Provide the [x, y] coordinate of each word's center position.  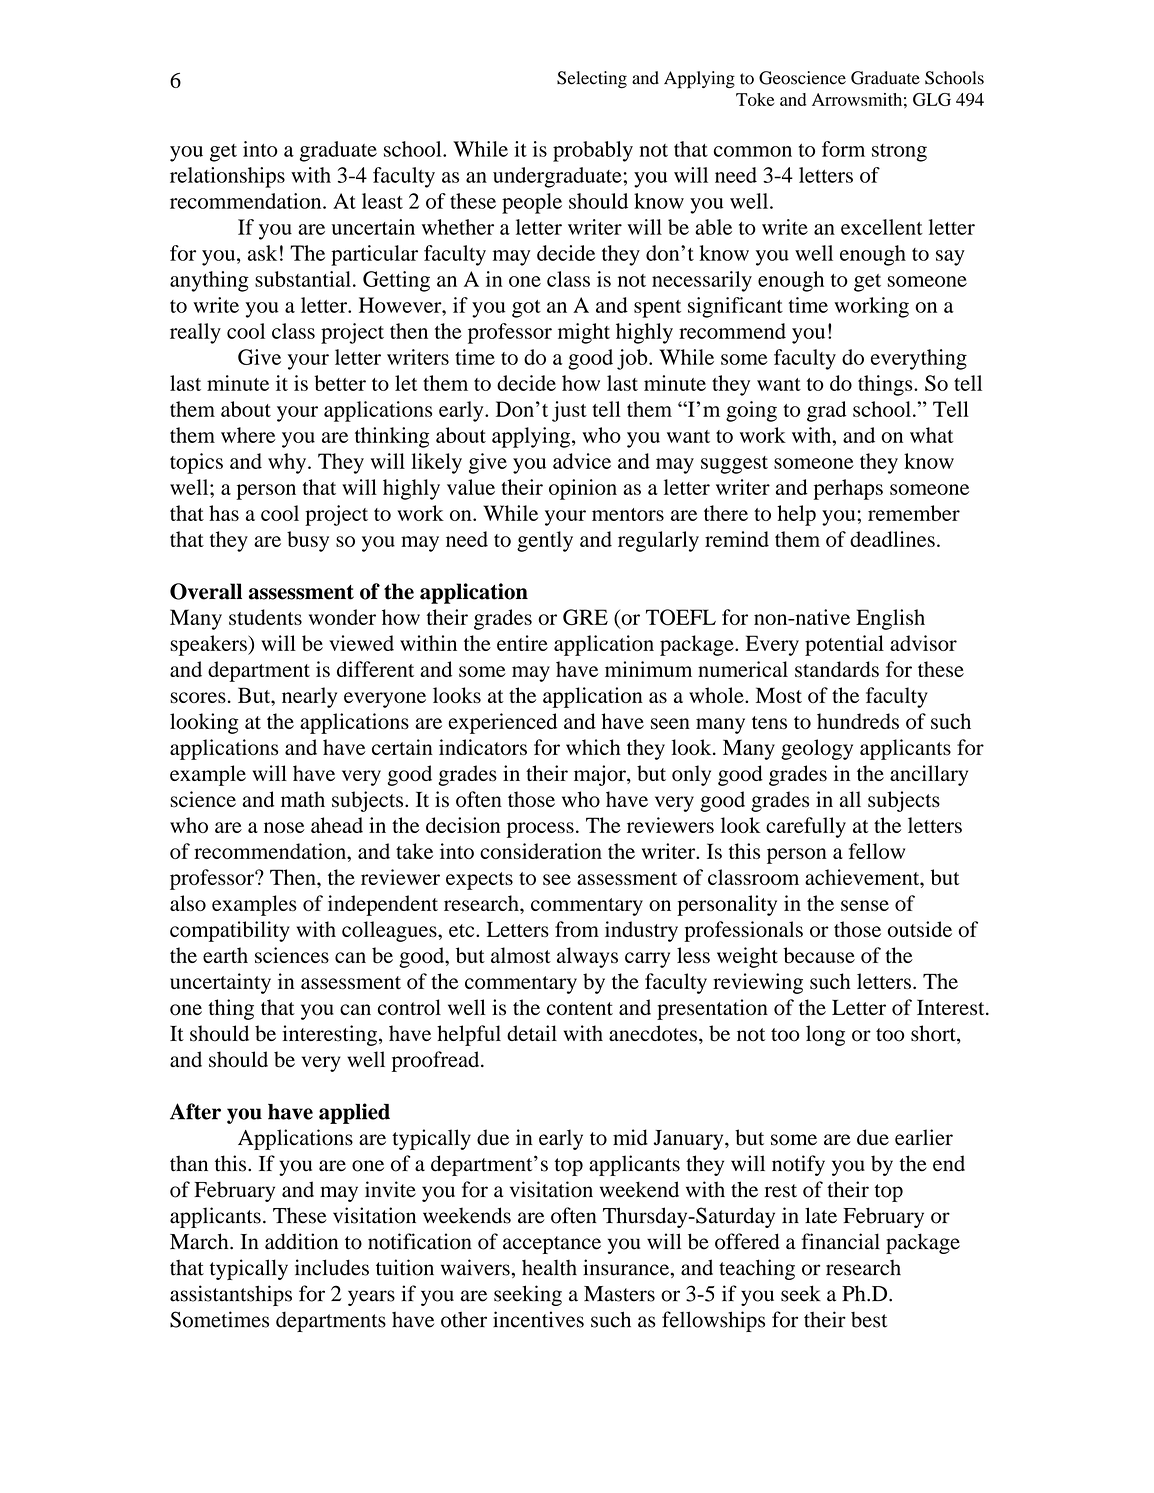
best [869, 1320]
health [549, 1267]
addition [301, 1241]
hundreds [858, 721]
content [580, 1009]
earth [225, 955]
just [569, 411]
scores [198, 697]
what [932, 435]
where [248, 435]
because [819, 955]
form [843, 149]
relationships [227, 177]
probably [593, 151]
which [593, 747]
